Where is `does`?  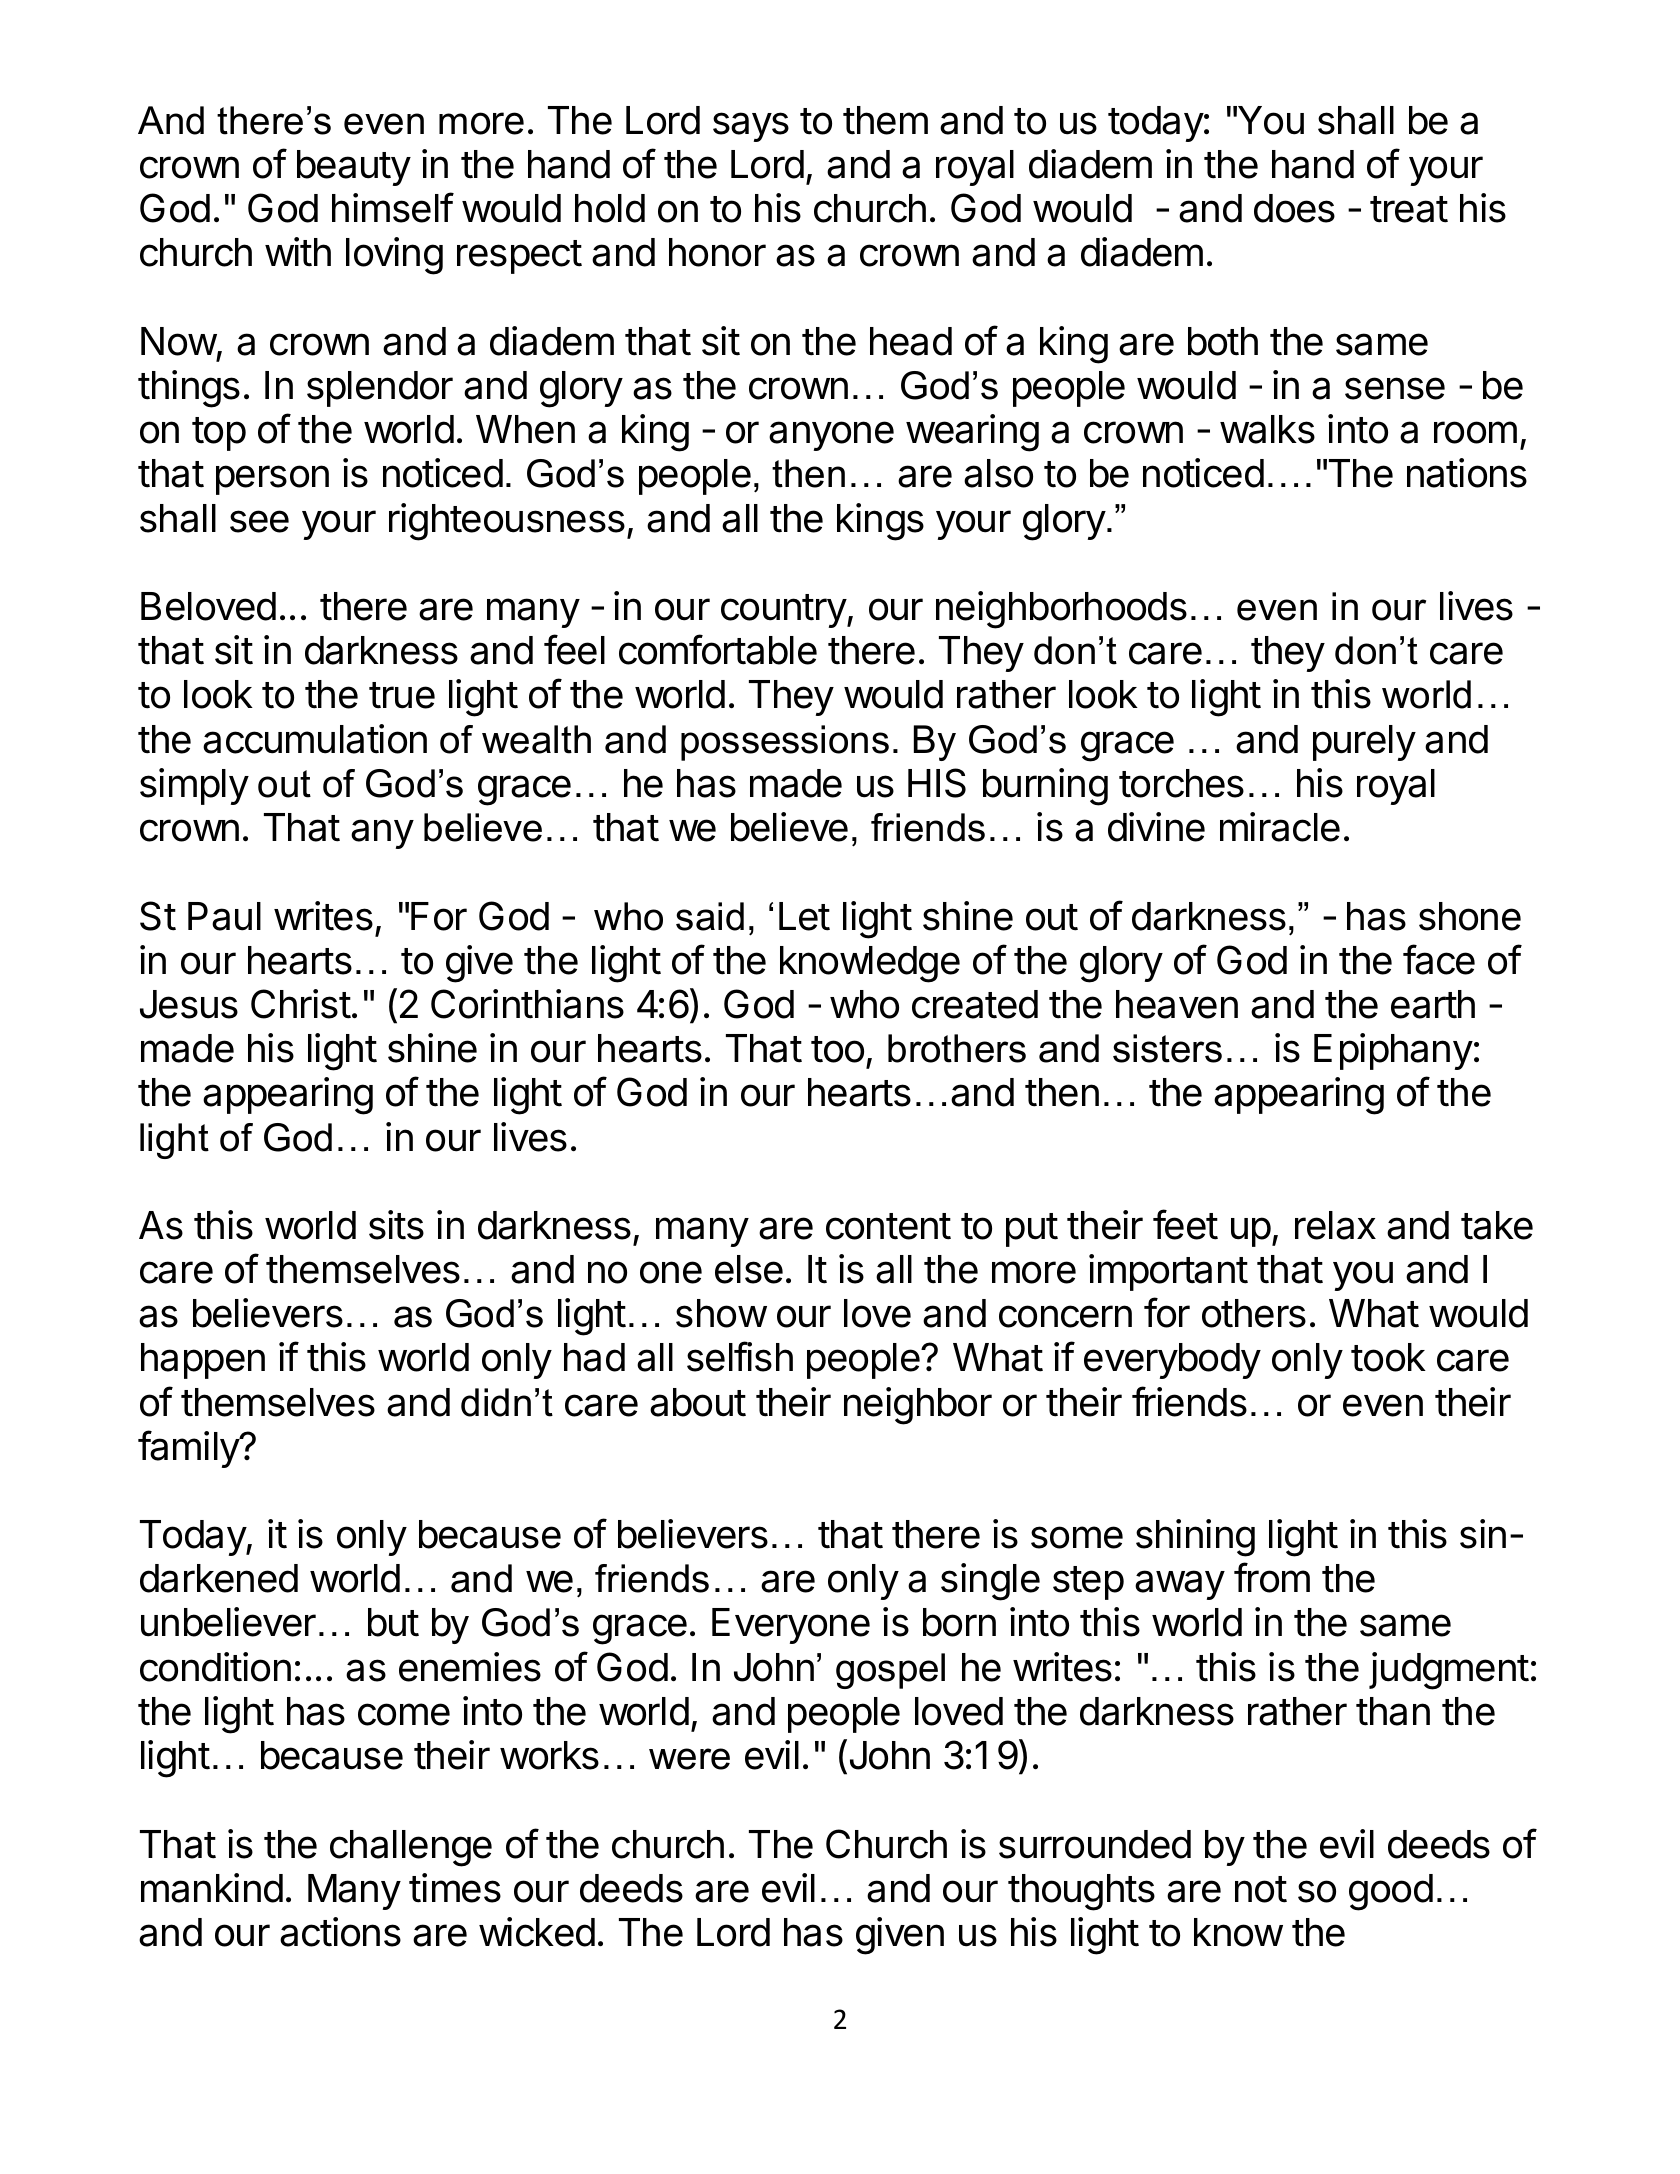 does is located at coordinates (1294, 208).
